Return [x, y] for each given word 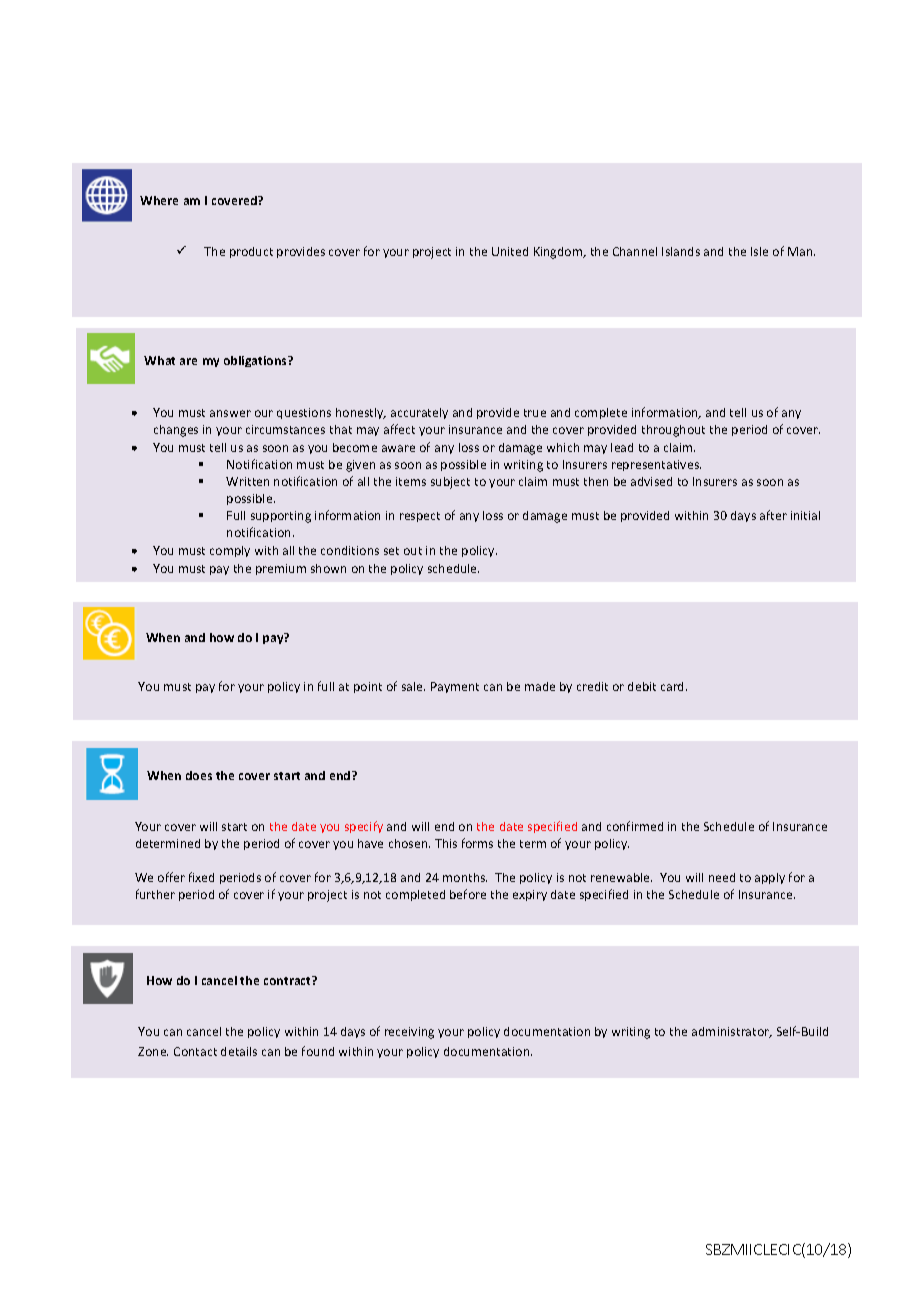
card [674, 686]
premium [281, 569]
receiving [409, 1033]
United [510, 251]
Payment [455, 687]
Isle [759, 251]
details [239, 1051]
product [251, 252]
